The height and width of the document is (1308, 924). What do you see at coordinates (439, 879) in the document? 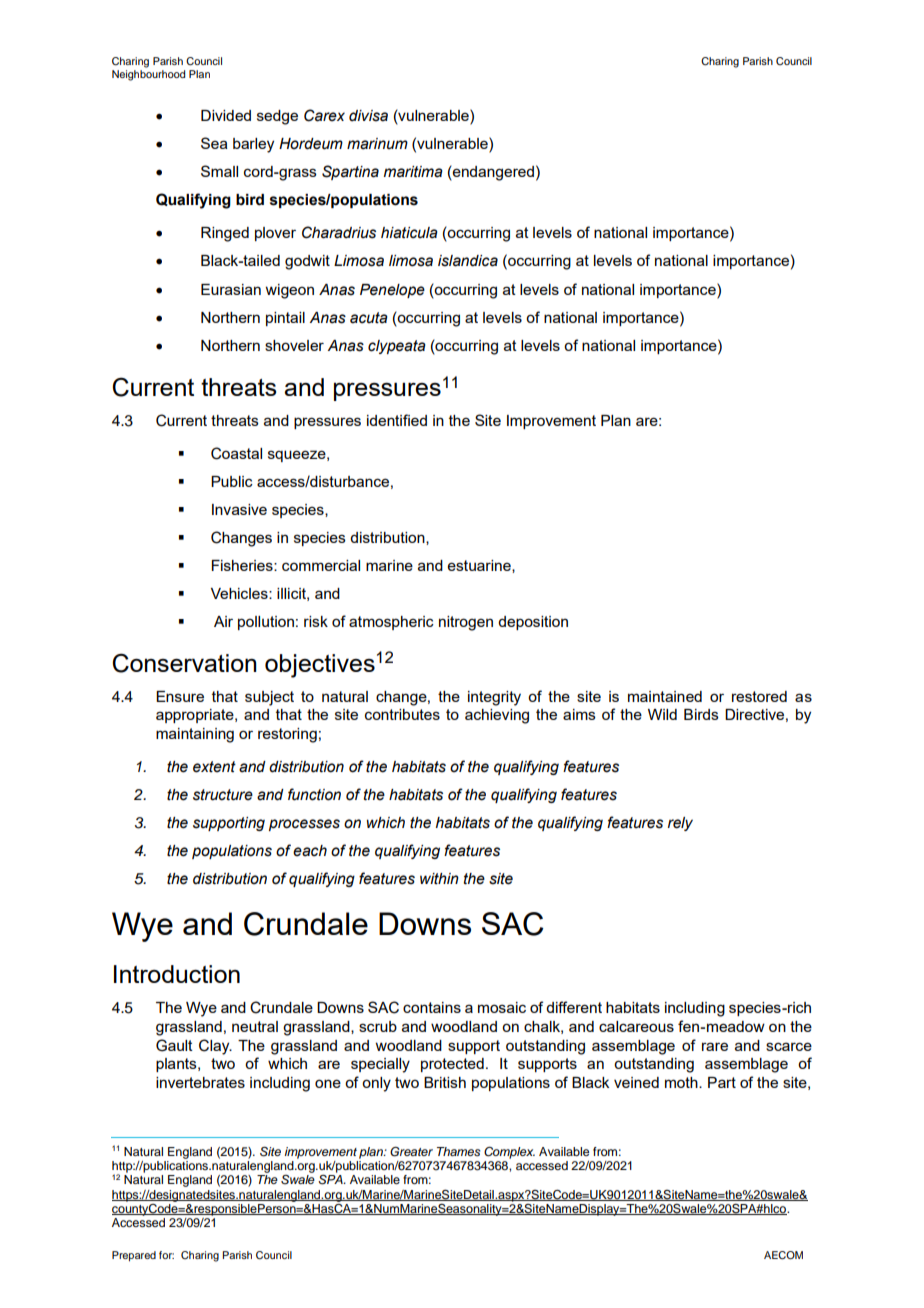
I see `within` at bounding box center [439, 879].
